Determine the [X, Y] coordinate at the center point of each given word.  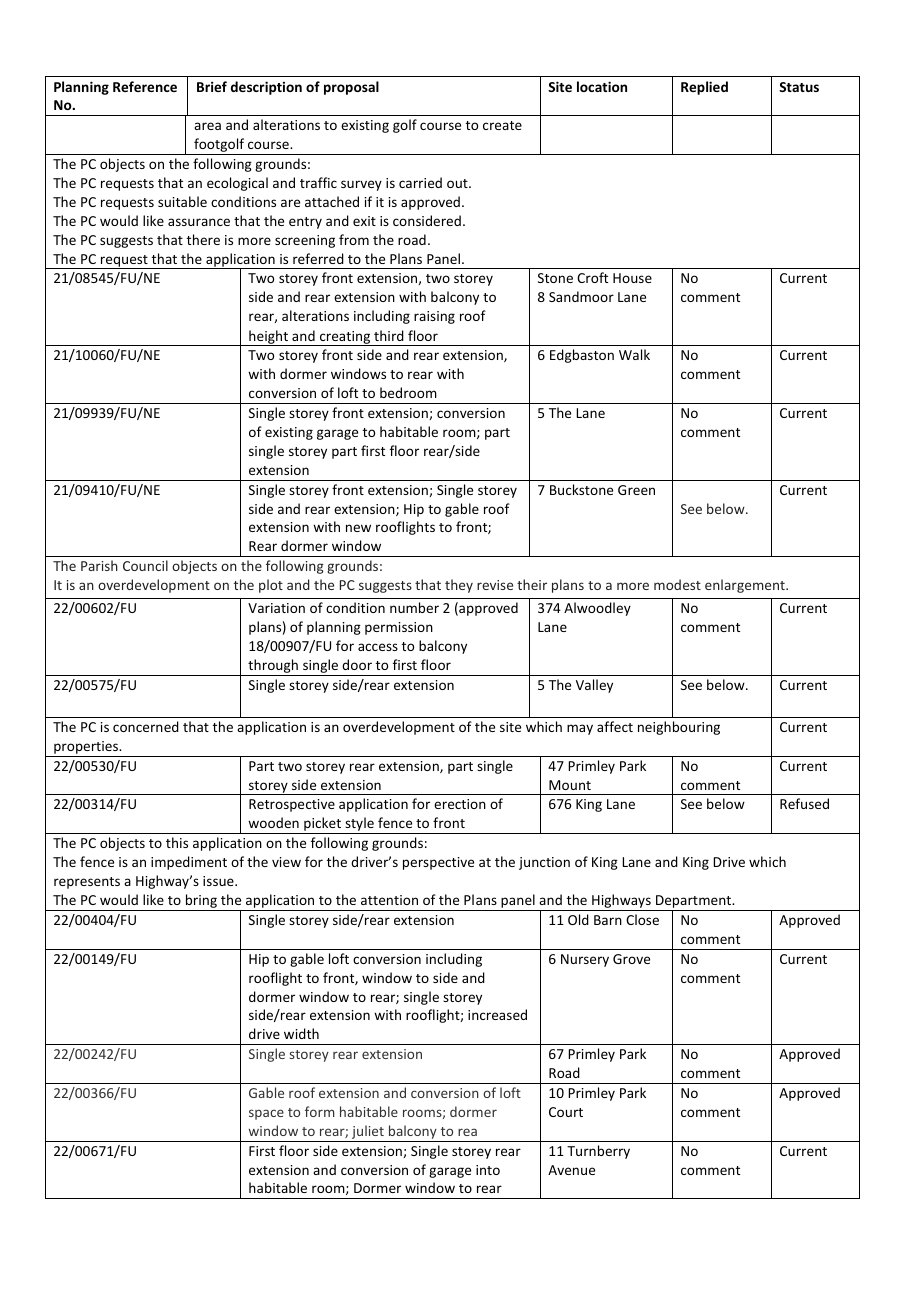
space [266, 1114]
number [414, 607]
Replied [704, 88]
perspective [438, 863]
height [268, 338]
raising [434, 317]
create [502, 125]
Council [145, 565]
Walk [634, 354]
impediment [189, 863]
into [488, 1170]
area [207, 126]
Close [642, 919]
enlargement [746, 586]
